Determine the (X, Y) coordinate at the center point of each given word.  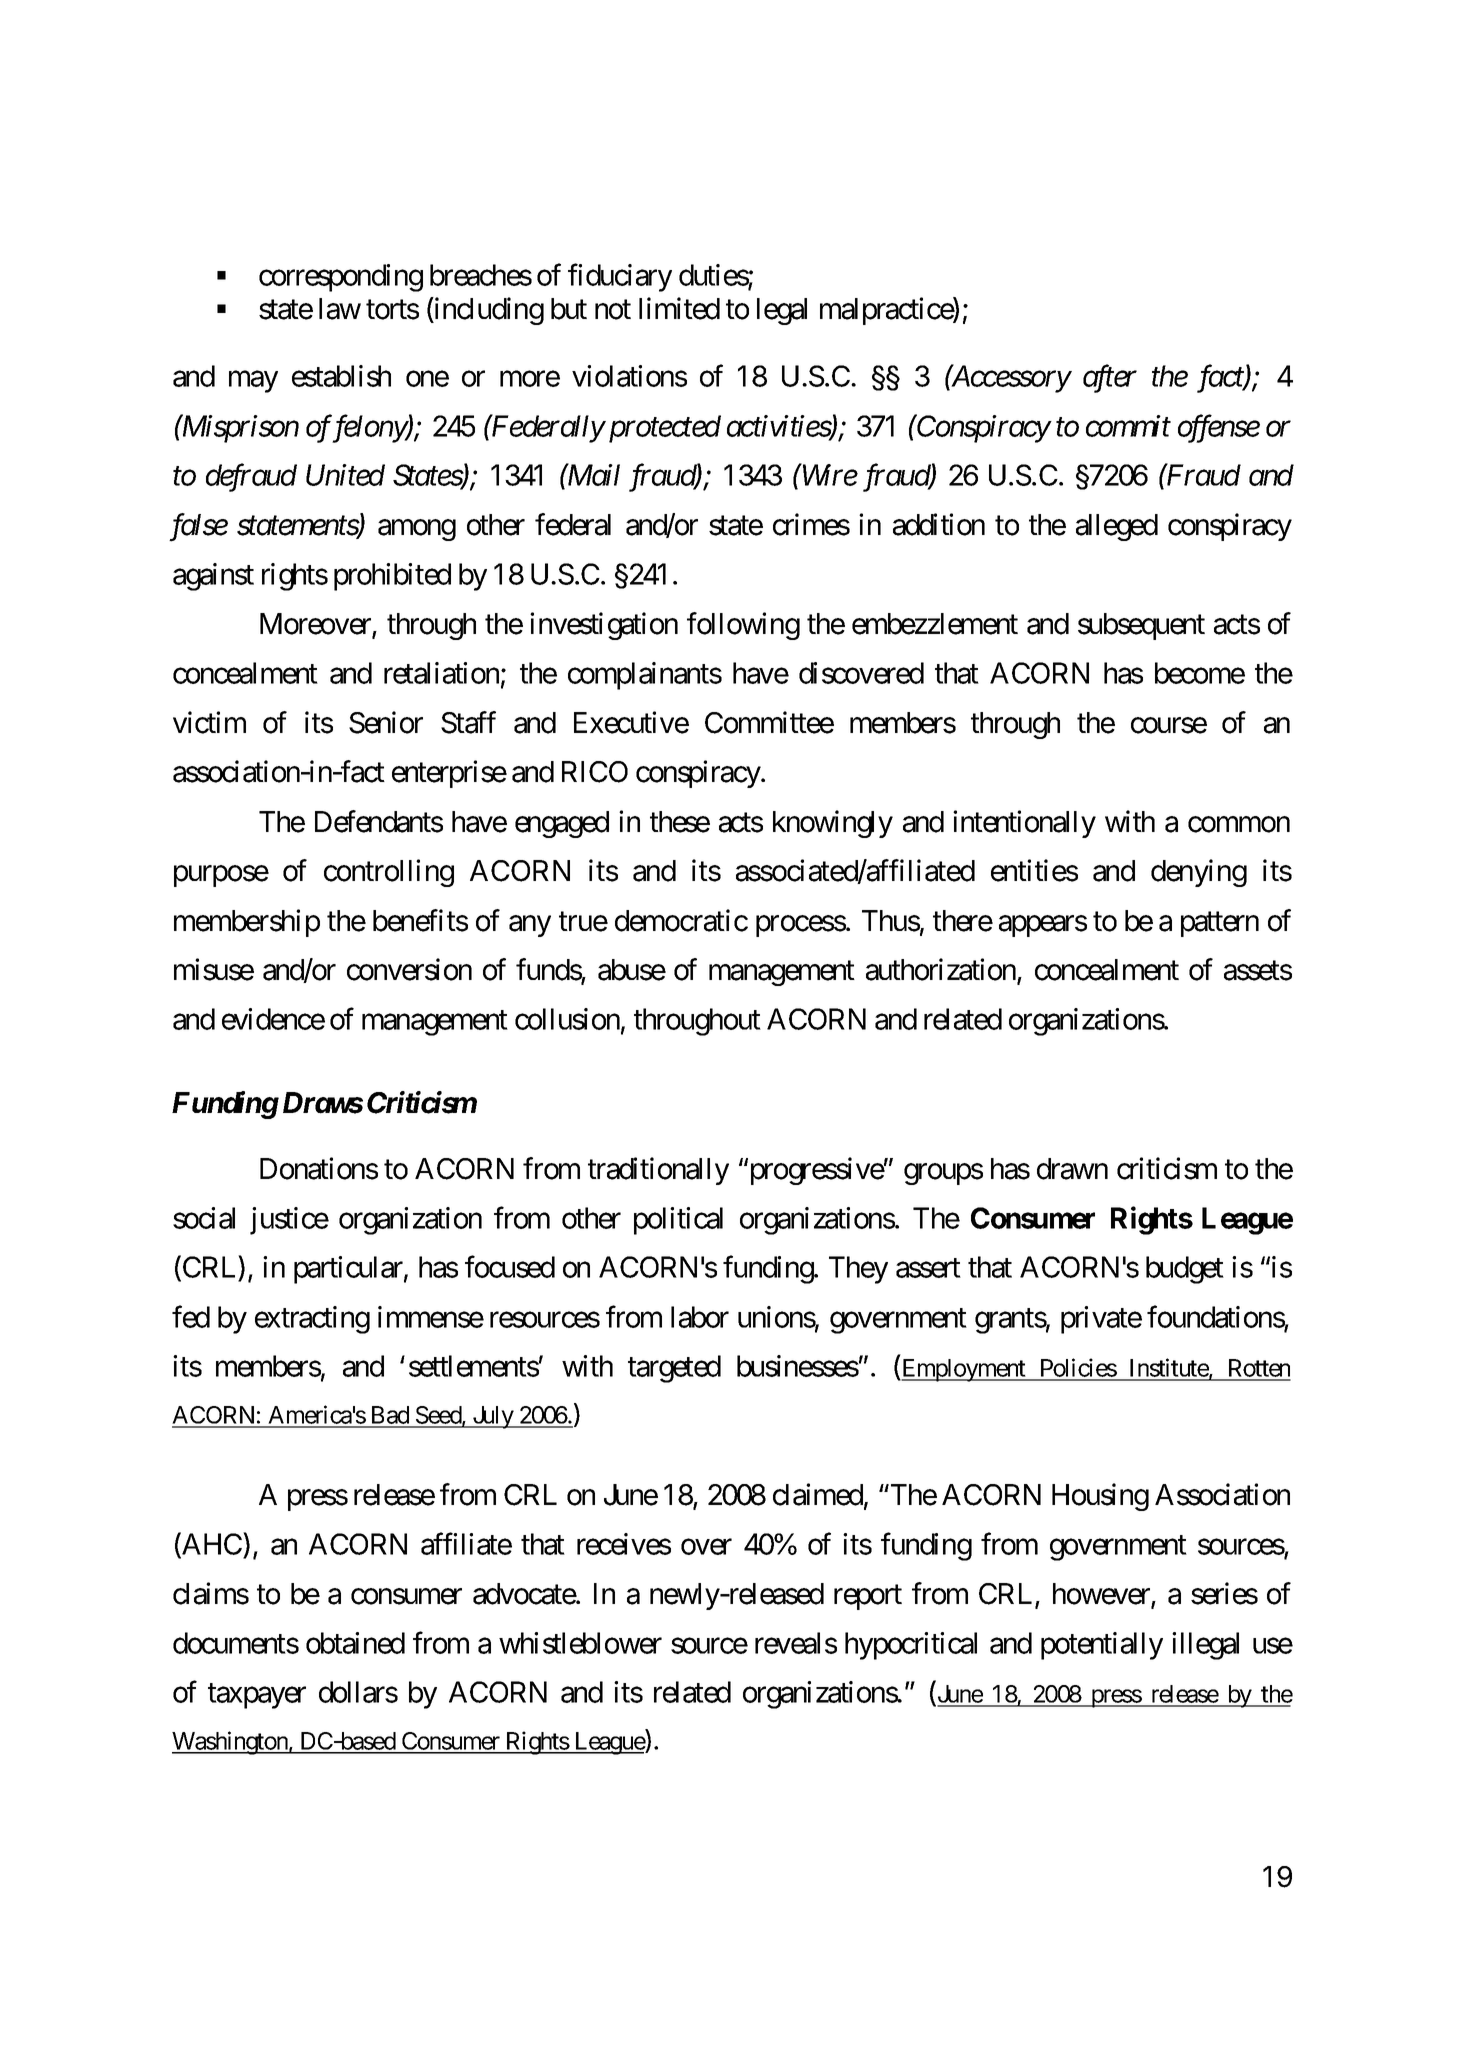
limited (679, 308)
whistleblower (580, 1643)
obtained (355, 1643)
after (1110, 379)
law (340, 309)
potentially (1102, 1646)
